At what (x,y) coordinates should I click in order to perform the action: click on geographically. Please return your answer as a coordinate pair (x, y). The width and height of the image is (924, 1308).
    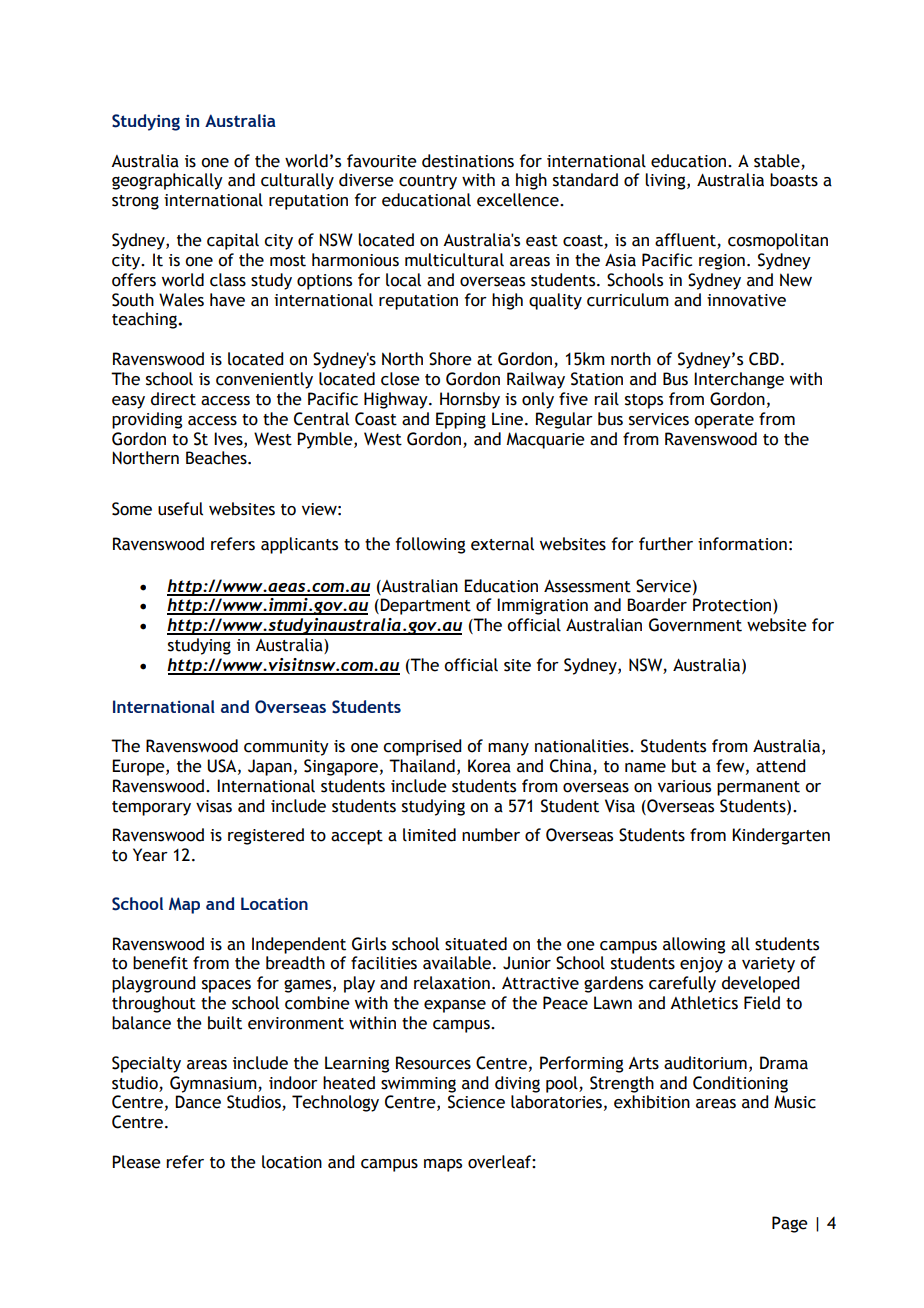
    Looking at the image, I should click on (167, 181).
